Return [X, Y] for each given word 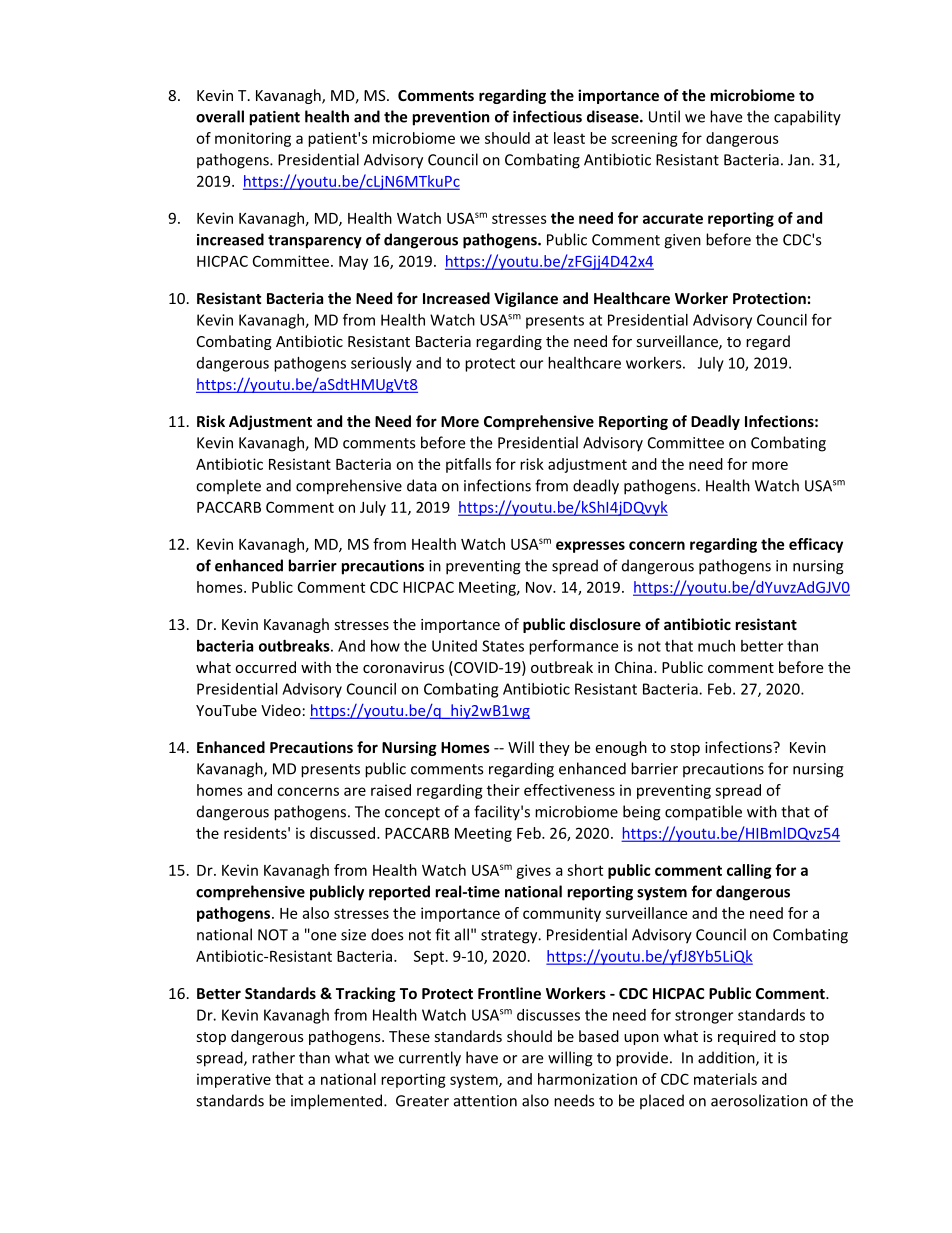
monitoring [253, 139]
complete [228, 487]
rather [273, 1057]
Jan [800, 160]
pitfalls [468, 465]
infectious [547, 116]
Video [281, 710]
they [554, 748]
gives [533, 871]
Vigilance [526, 299]
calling [749, 871]
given [682, 241]
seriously [381, 364]
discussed [342, 833]
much [716, 646]
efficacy [816, 545]
